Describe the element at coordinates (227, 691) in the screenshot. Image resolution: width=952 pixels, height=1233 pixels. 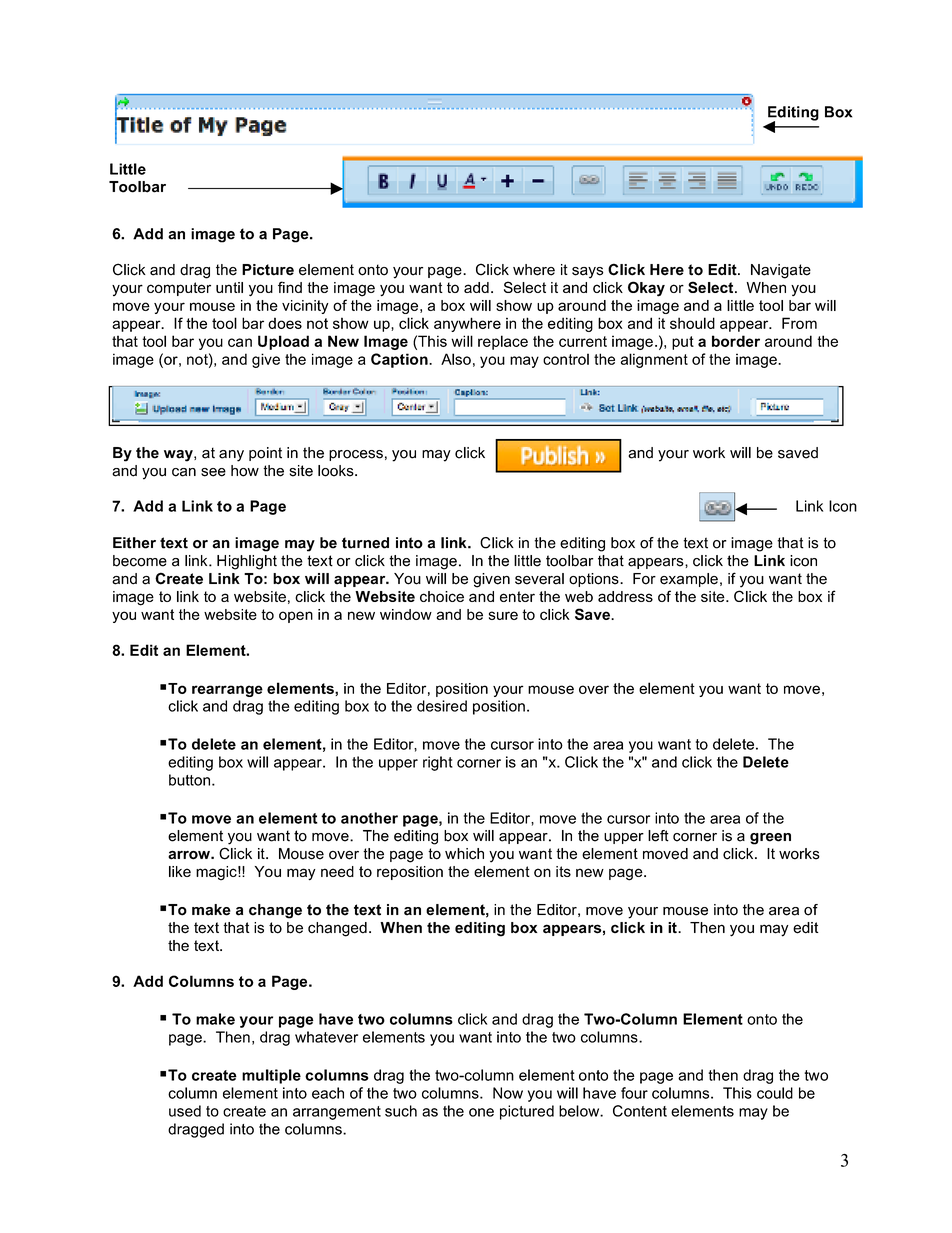
I see `rearrange` at that location.
